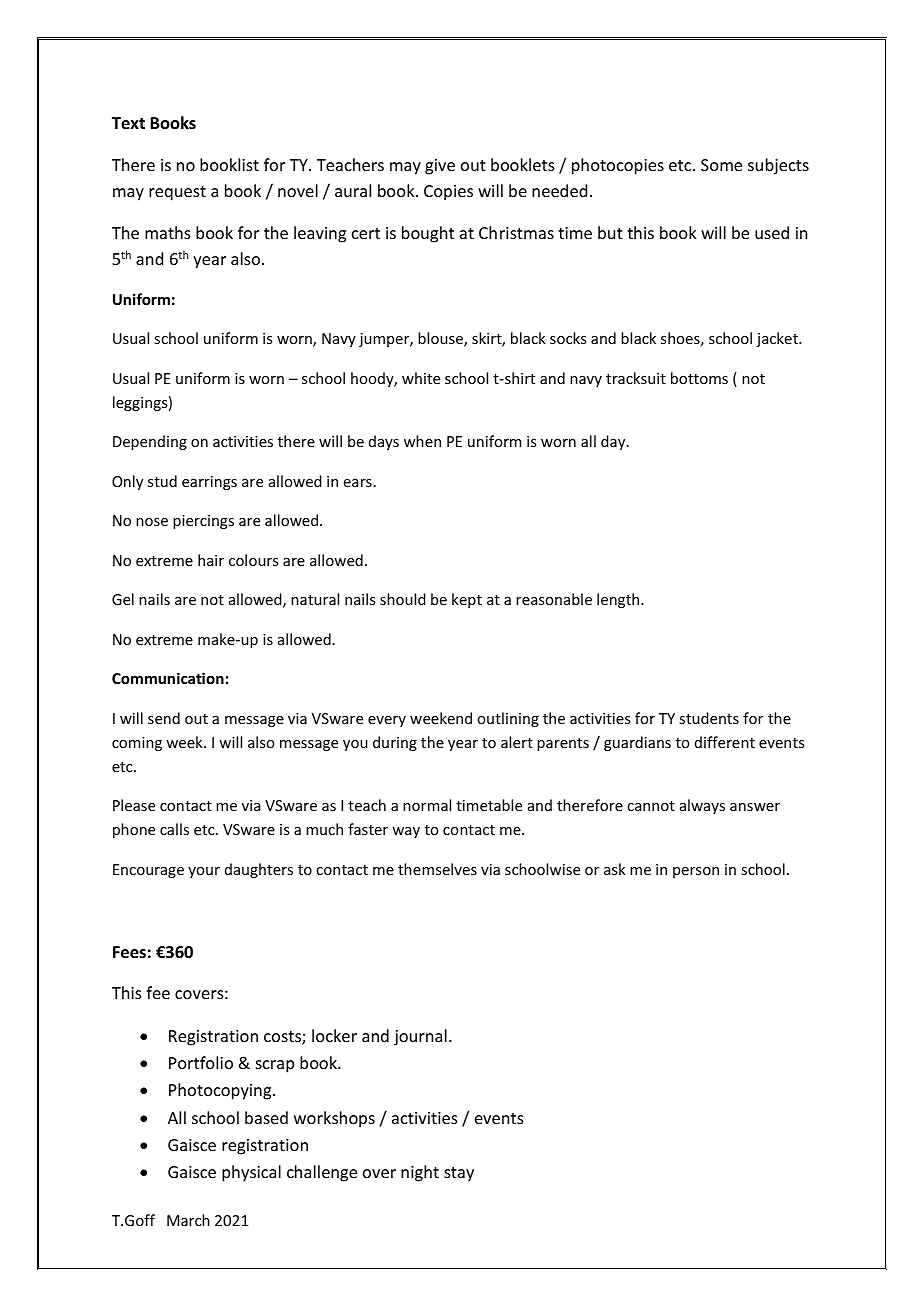 The height and width of the screenshot is (1307, 924). I want to click on outlining, so click(508, 719).
